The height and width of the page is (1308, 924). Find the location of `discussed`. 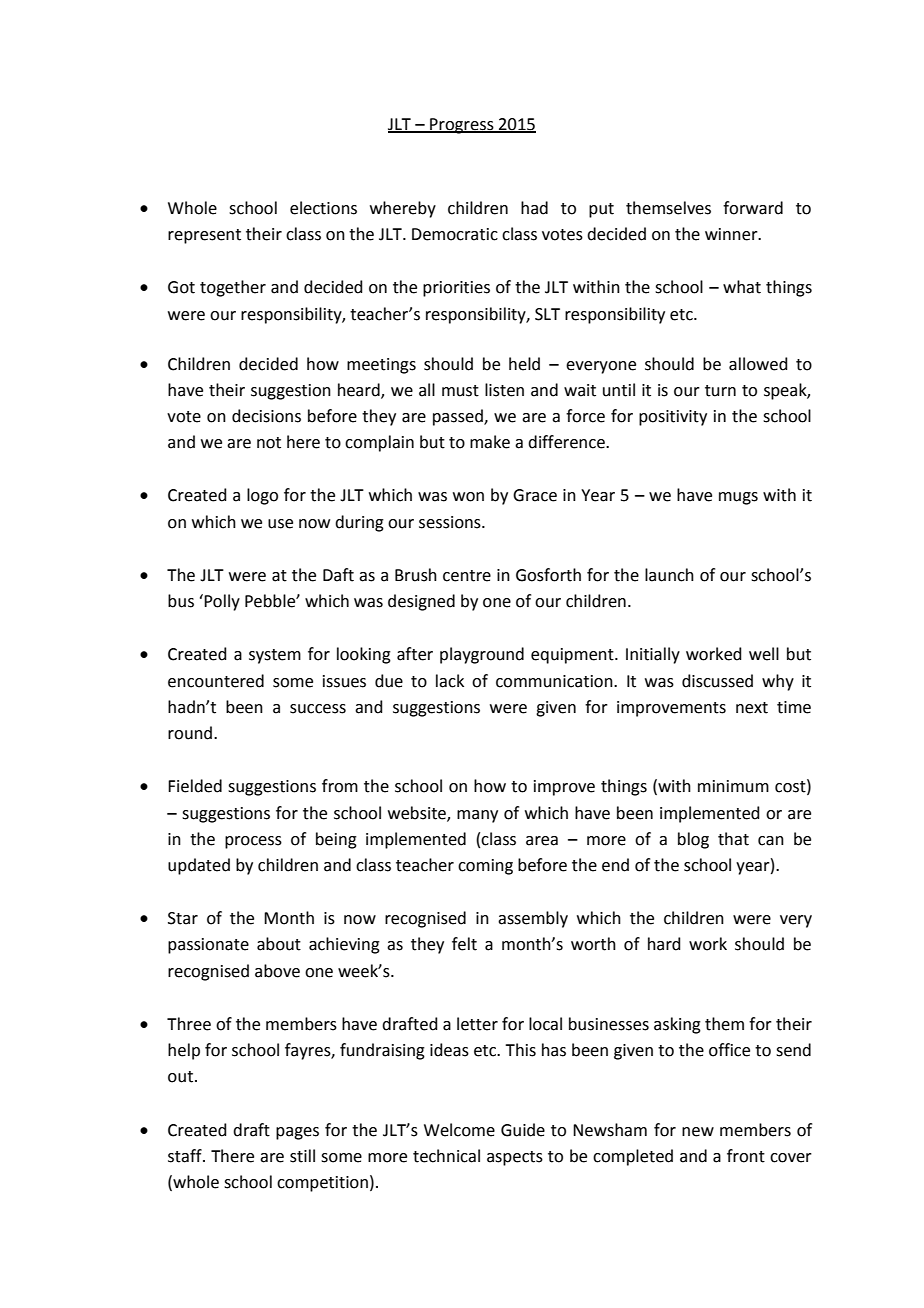

discussed is located at coordinates (717, 681).
